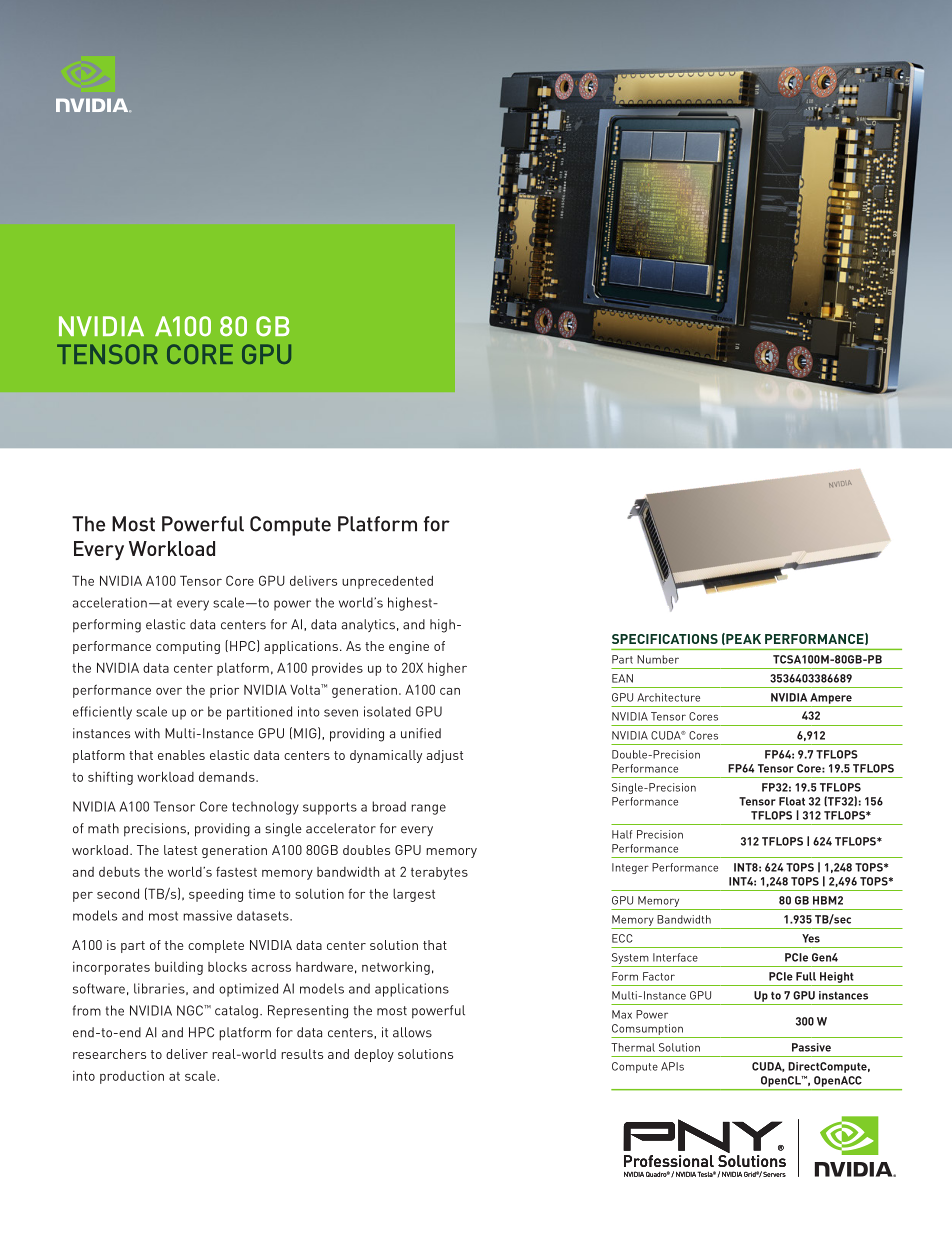  What do you see at coordinates (368, 625) in the screenshot?
I see `analytics` at bounding box center [368, 625].
